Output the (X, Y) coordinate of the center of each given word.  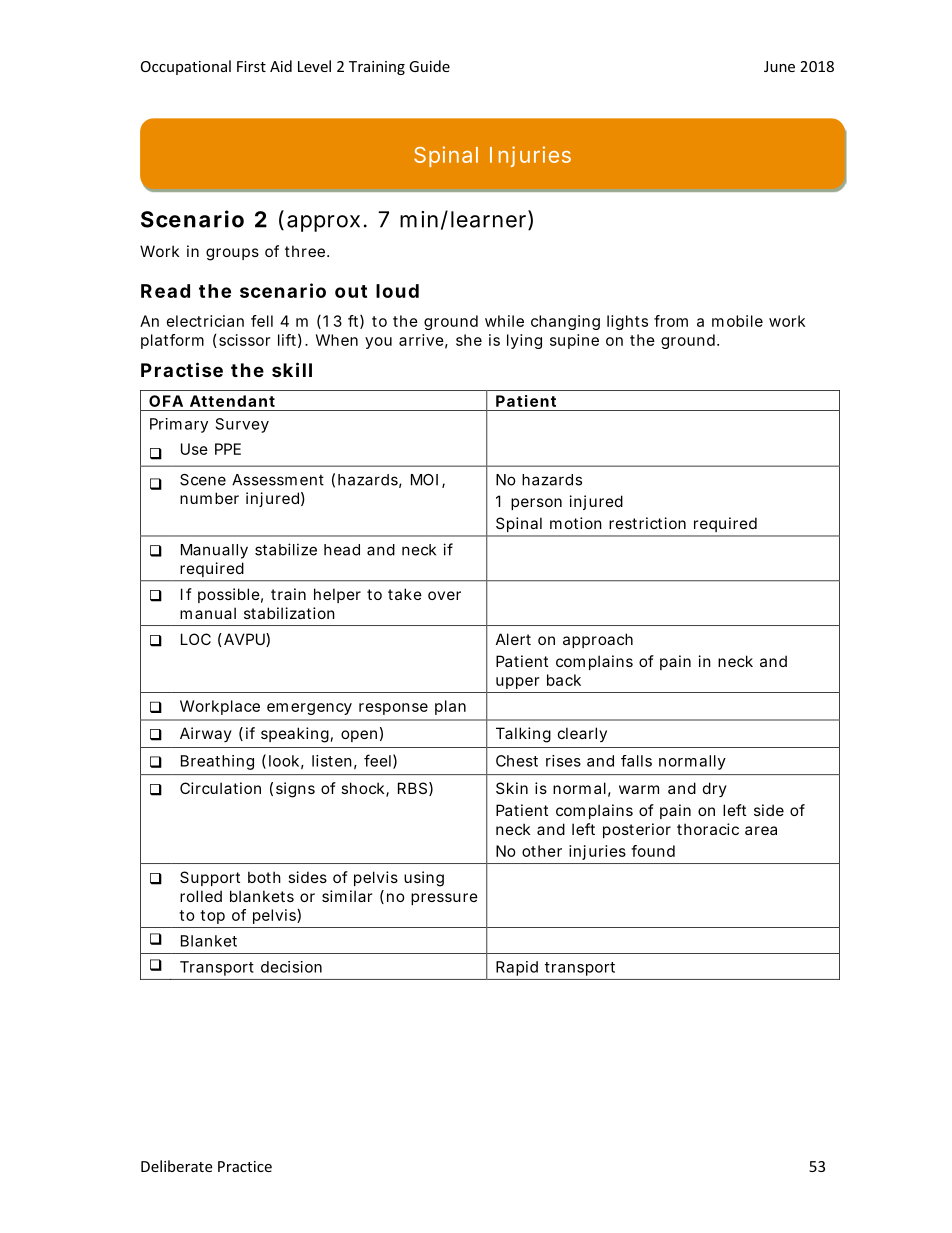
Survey (242, 425)
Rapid (517, 968)
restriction (647, 523)
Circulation (220, 788)
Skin (512, 788)
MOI (424, 480)
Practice (245, 1166)
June (779, 66)
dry (715, 789)
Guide (429, 66)
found (653, 851)
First (251, 66)
